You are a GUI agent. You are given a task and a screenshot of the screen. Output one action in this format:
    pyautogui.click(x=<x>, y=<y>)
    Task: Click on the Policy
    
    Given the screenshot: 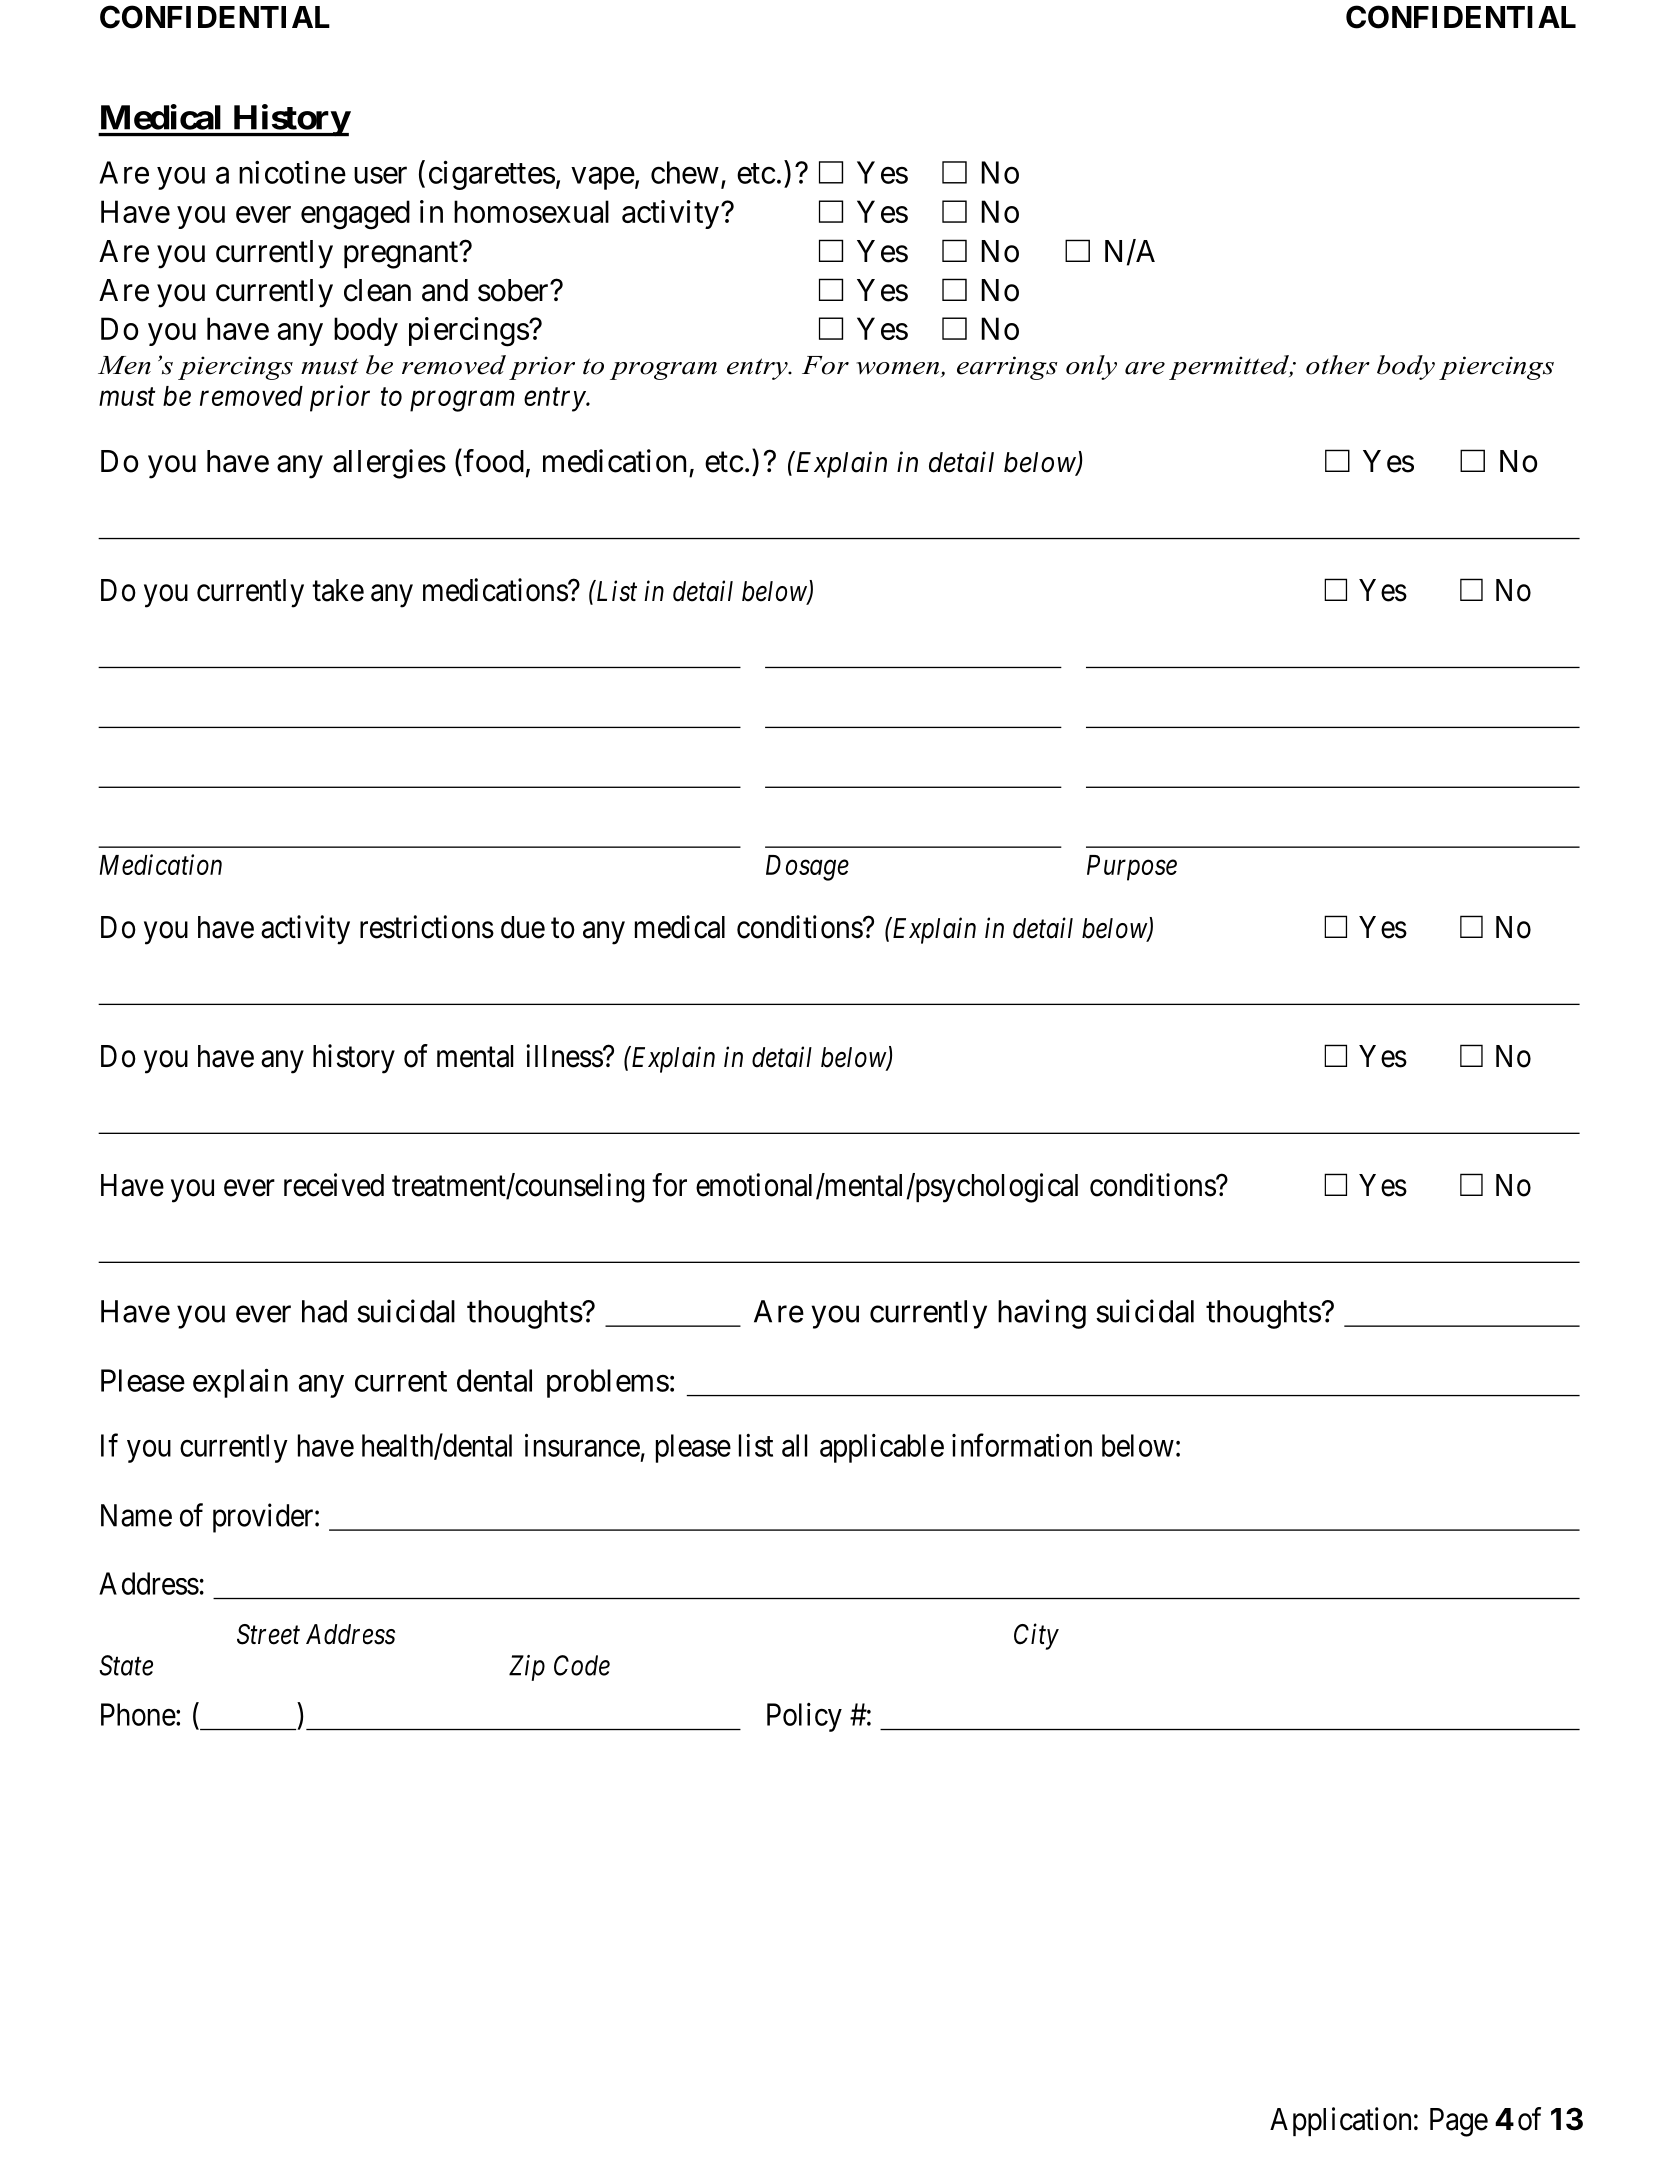 What is the action you would take?
    pyautogui.click(x=804, y=1717)
